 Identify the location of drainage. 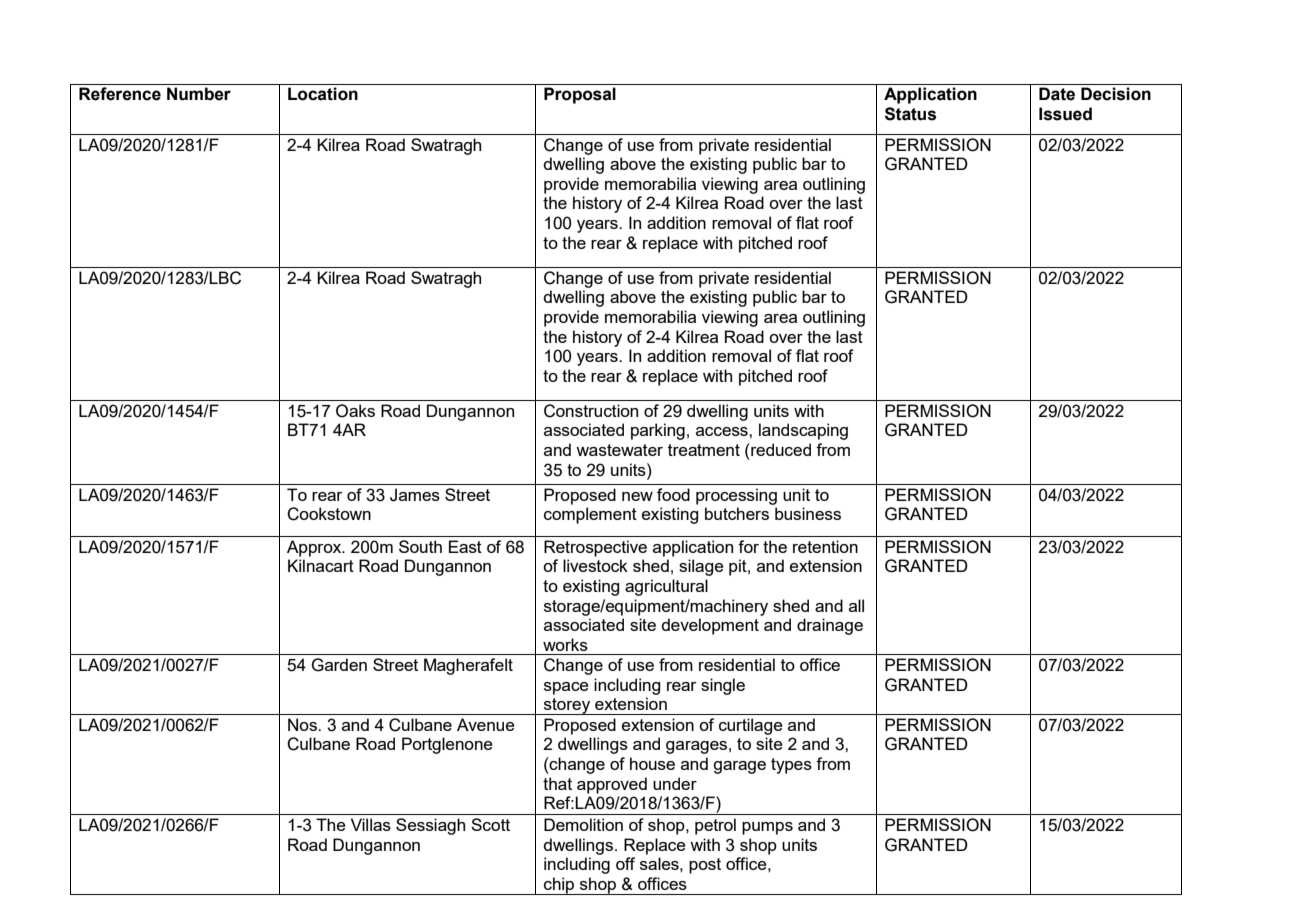
(830, 626).
